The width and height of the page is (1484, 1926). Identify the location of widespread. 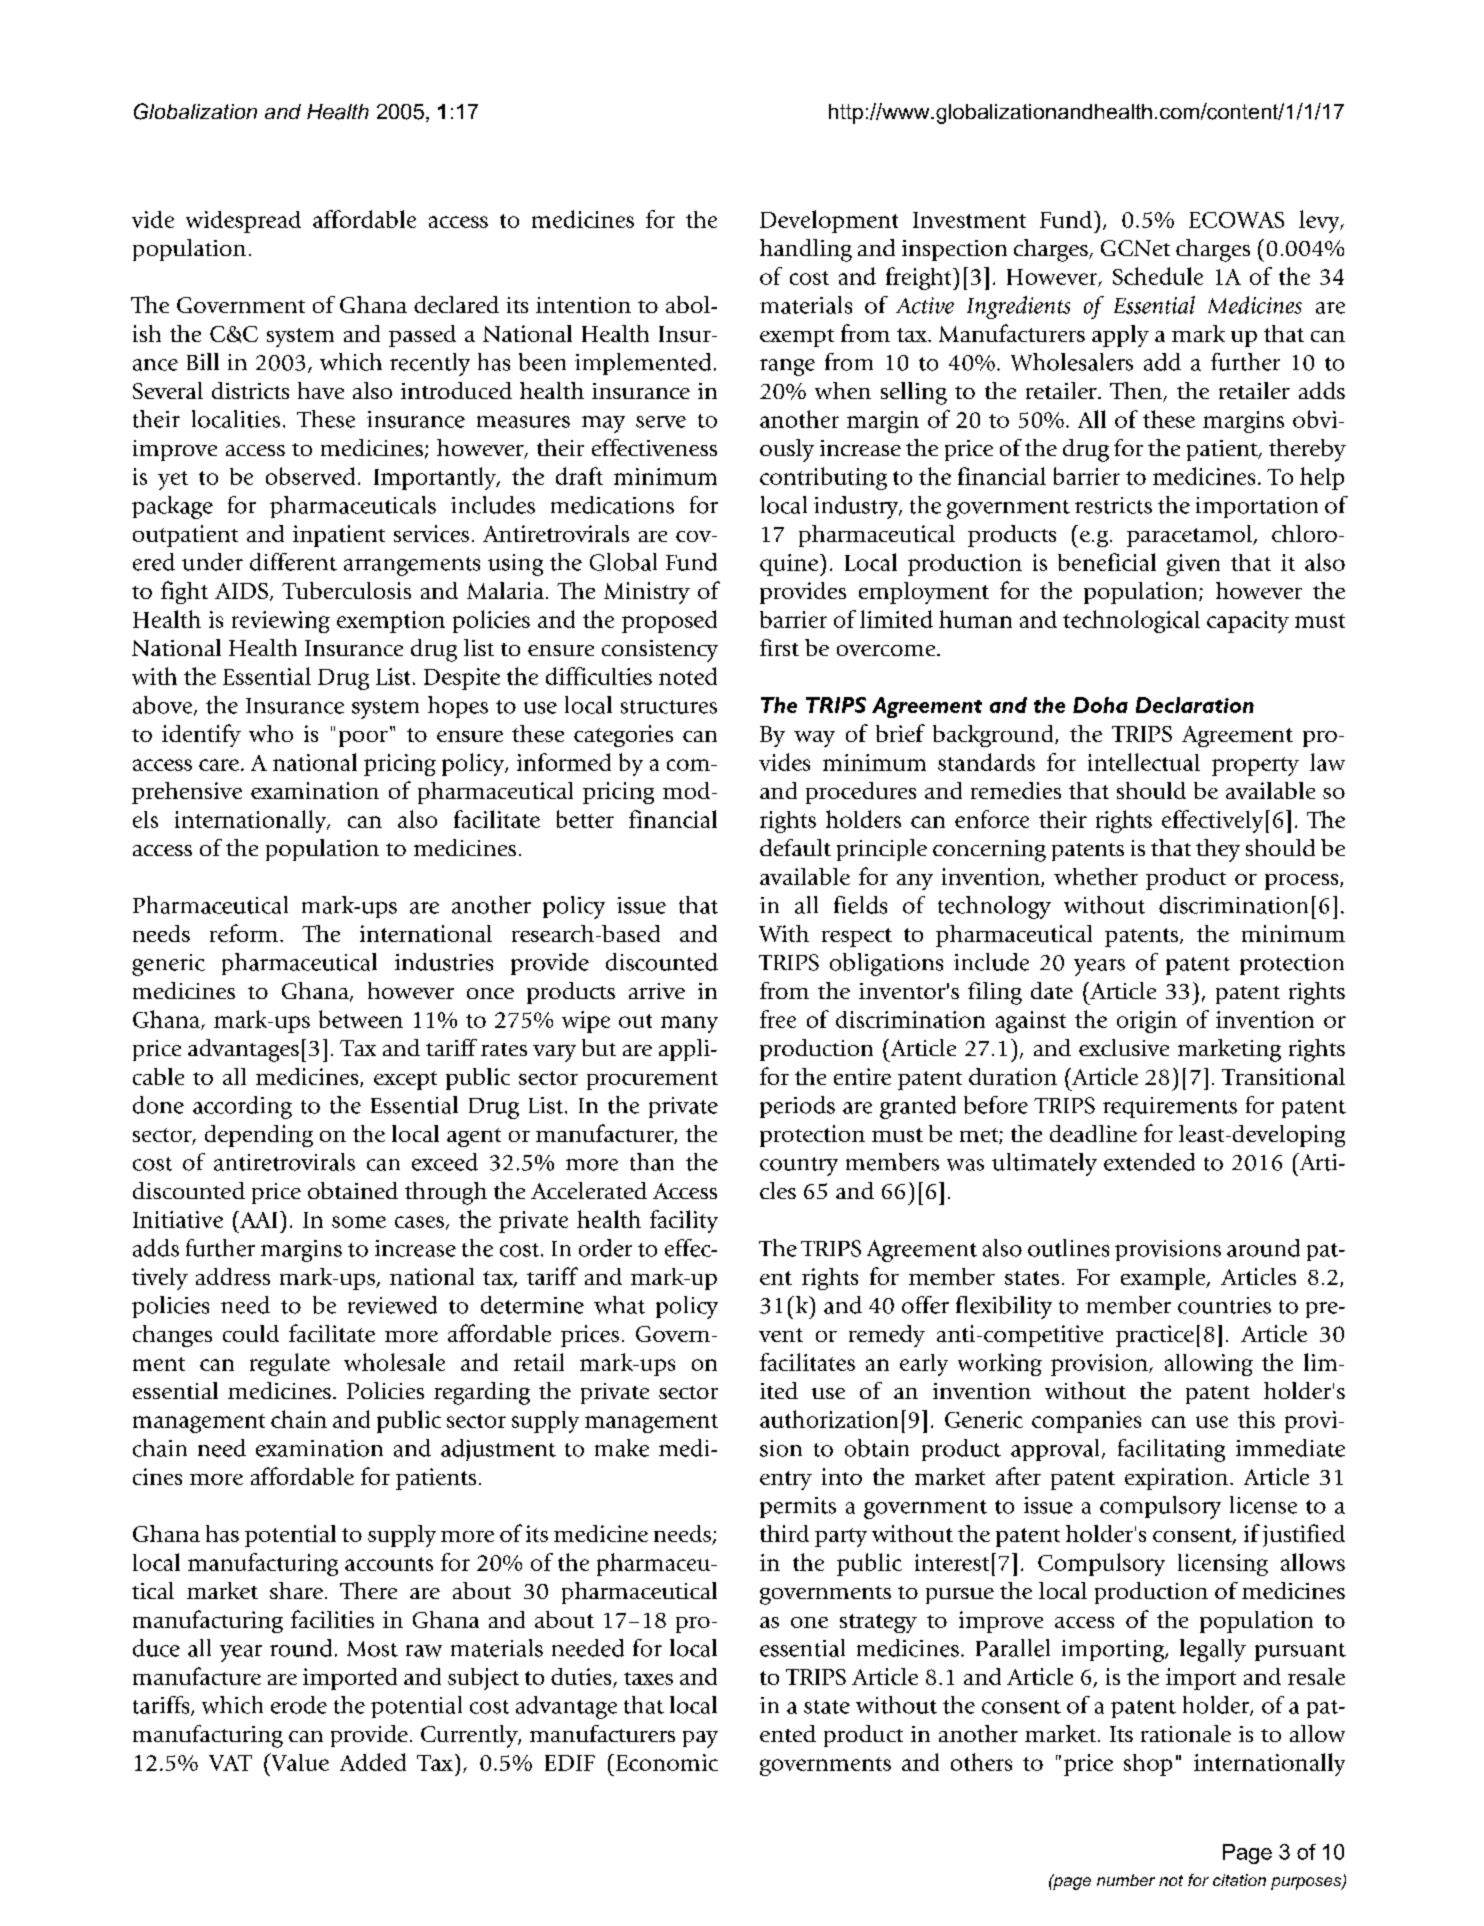
(243, 222).
